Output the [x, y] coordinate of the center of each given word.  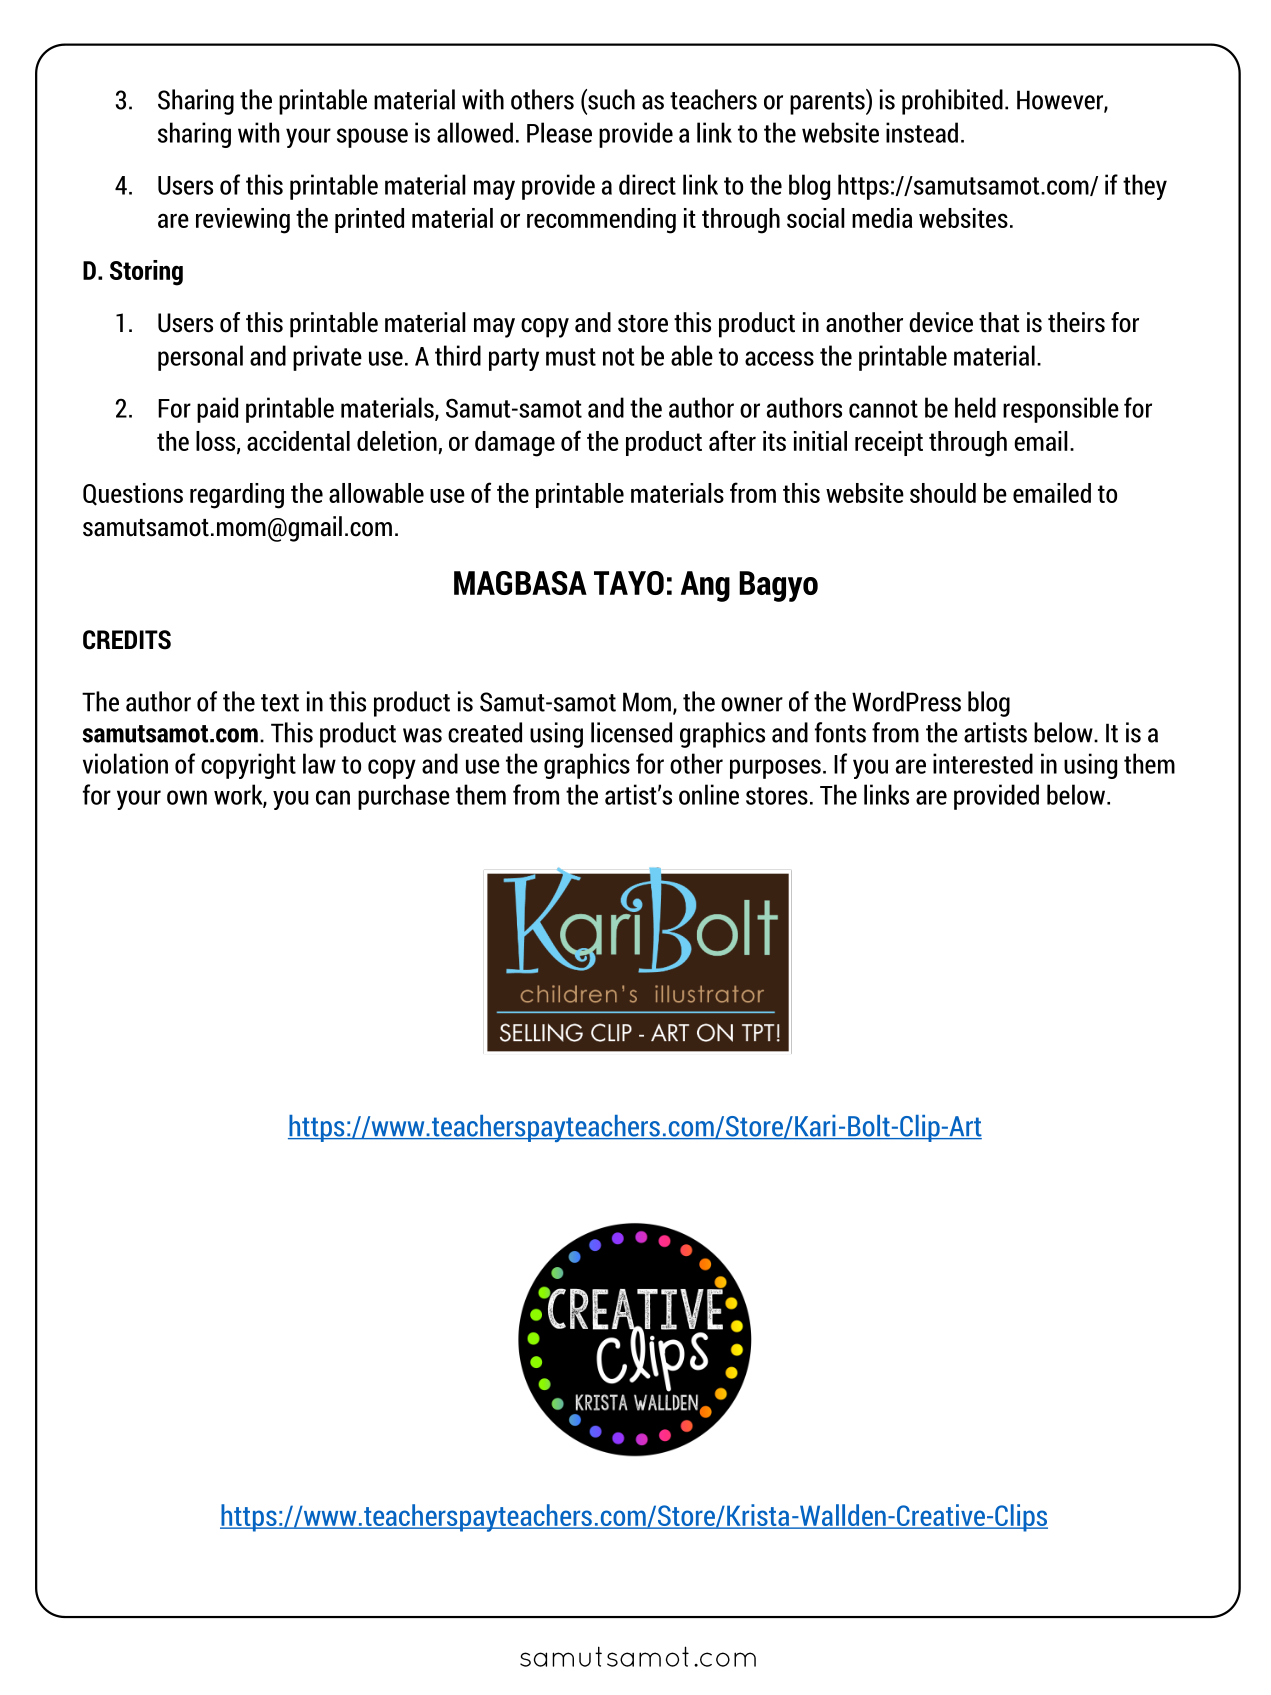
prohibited [952, 102]
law [319, 763]
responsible [1061, 410]
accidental [298, 441]
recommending [601, 221]
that [999, 322]
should [943, 493]
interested [983, 763]
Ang [705, 586]
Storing [146, 273]
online [709, 794]
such [610, 99]
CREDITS [127, 640]
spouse [372, 138]
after [732, 440]
